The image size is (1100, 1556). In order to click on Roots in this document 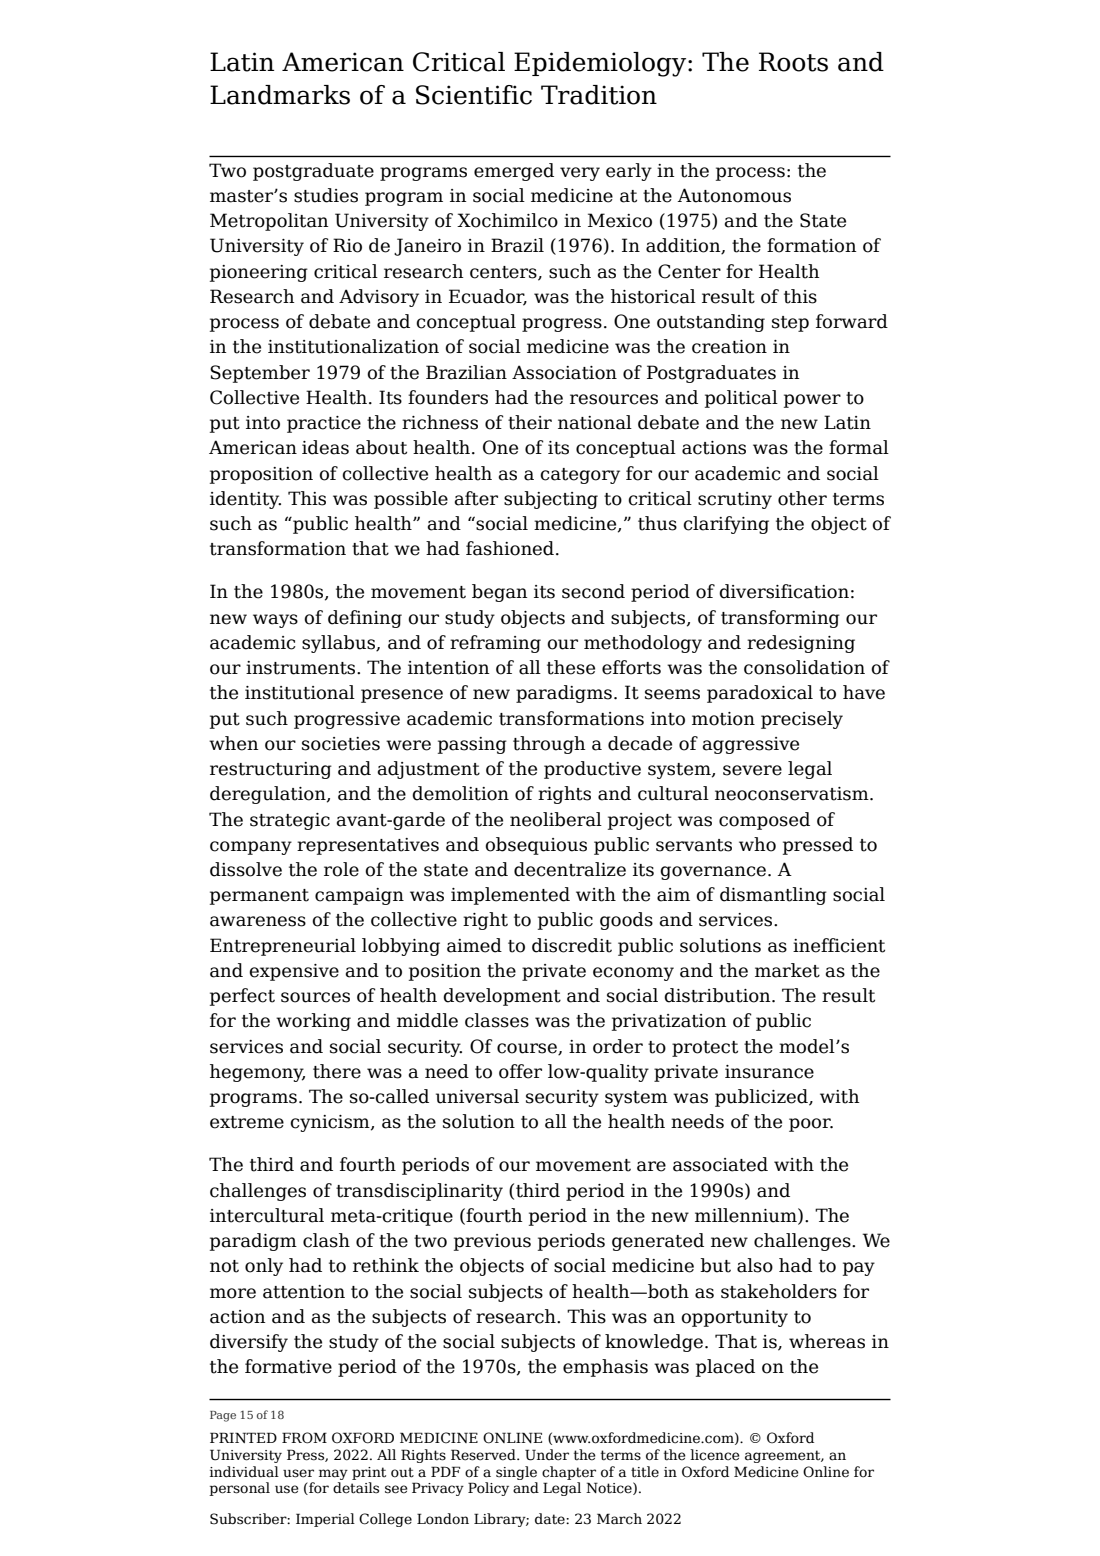, I will do `click(793, 62)`.
